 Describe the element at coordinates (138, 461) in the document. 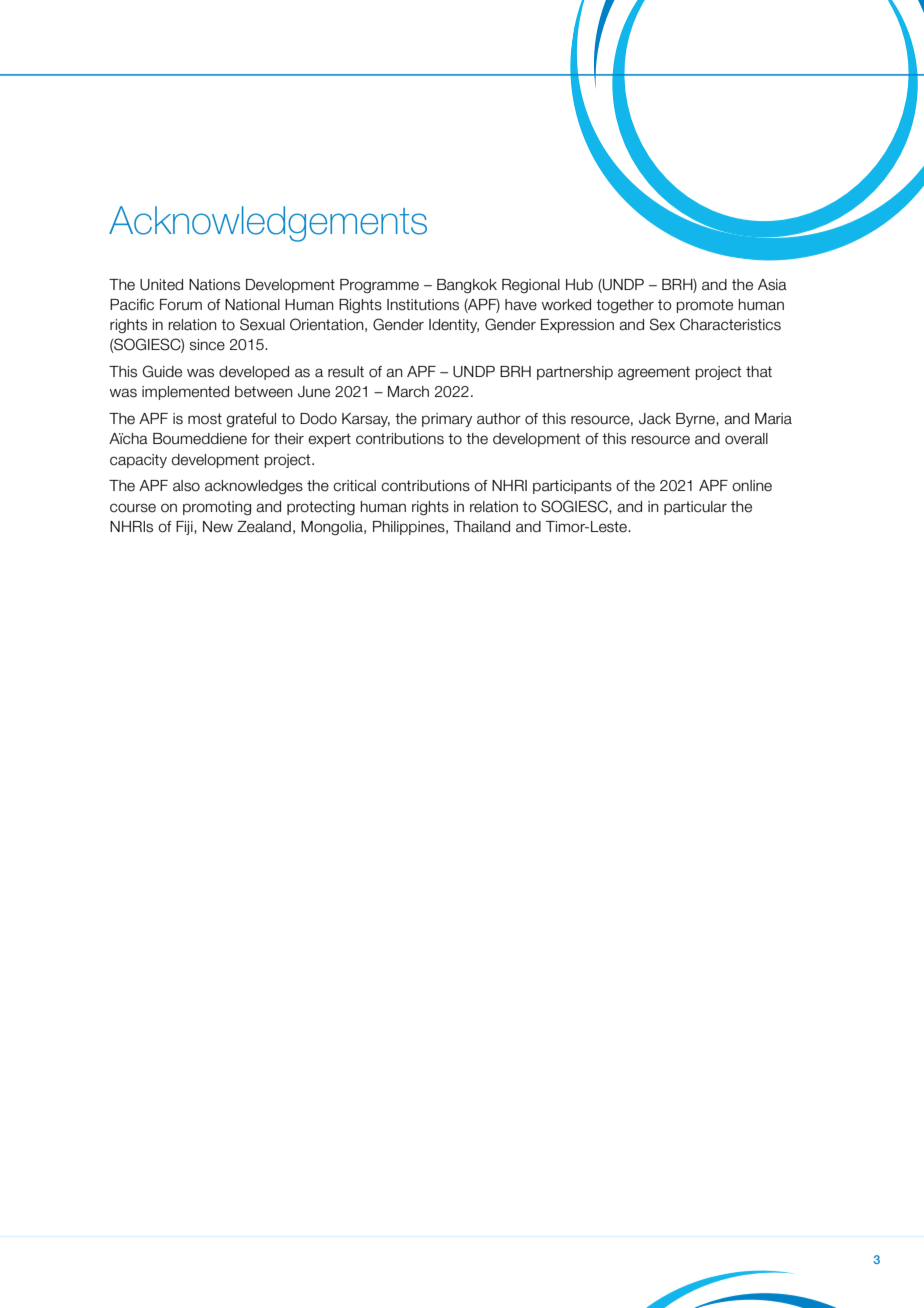

I see `capacity` at that location.
